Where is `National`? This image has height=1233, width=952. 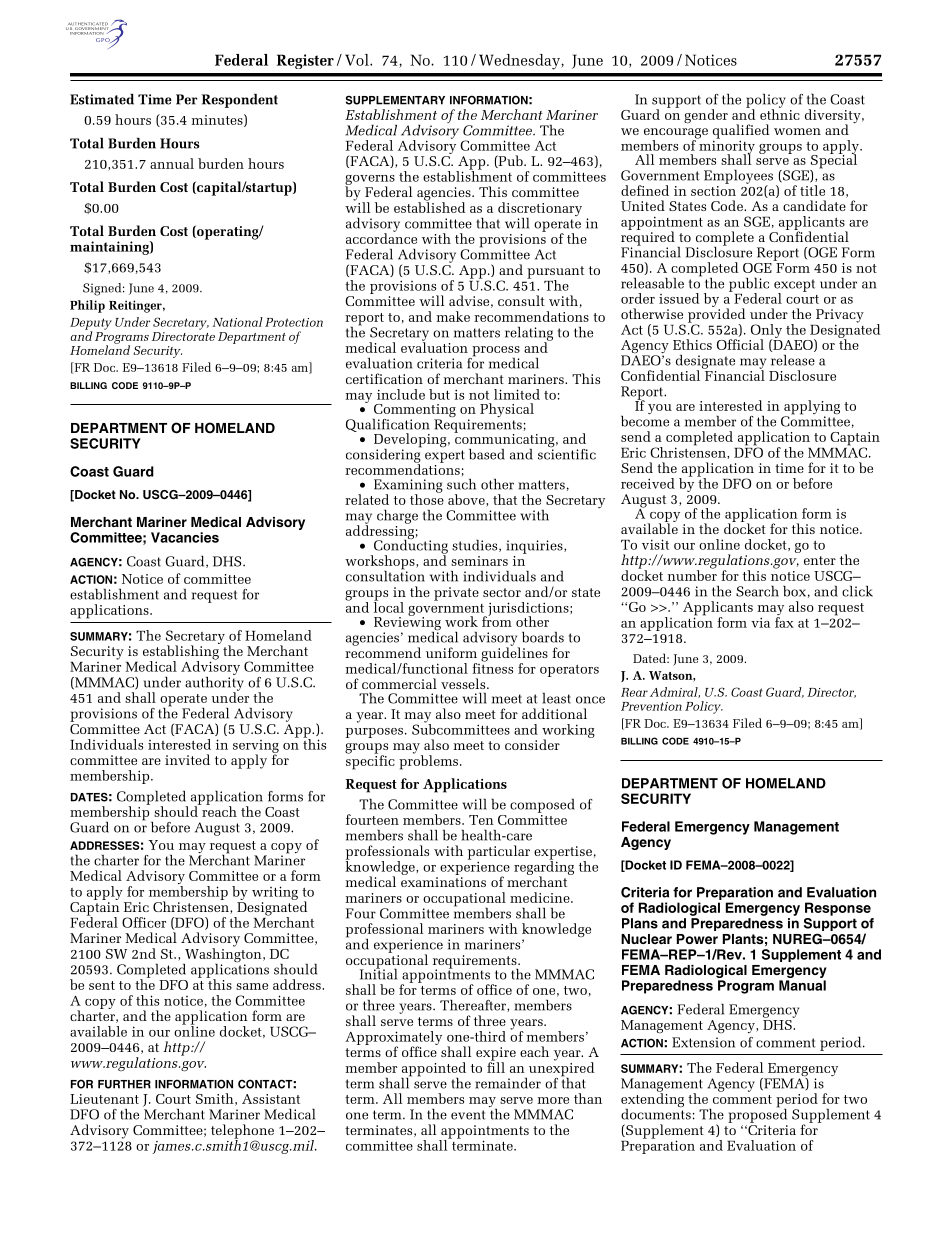
National is located at coordinates (237, 322).
